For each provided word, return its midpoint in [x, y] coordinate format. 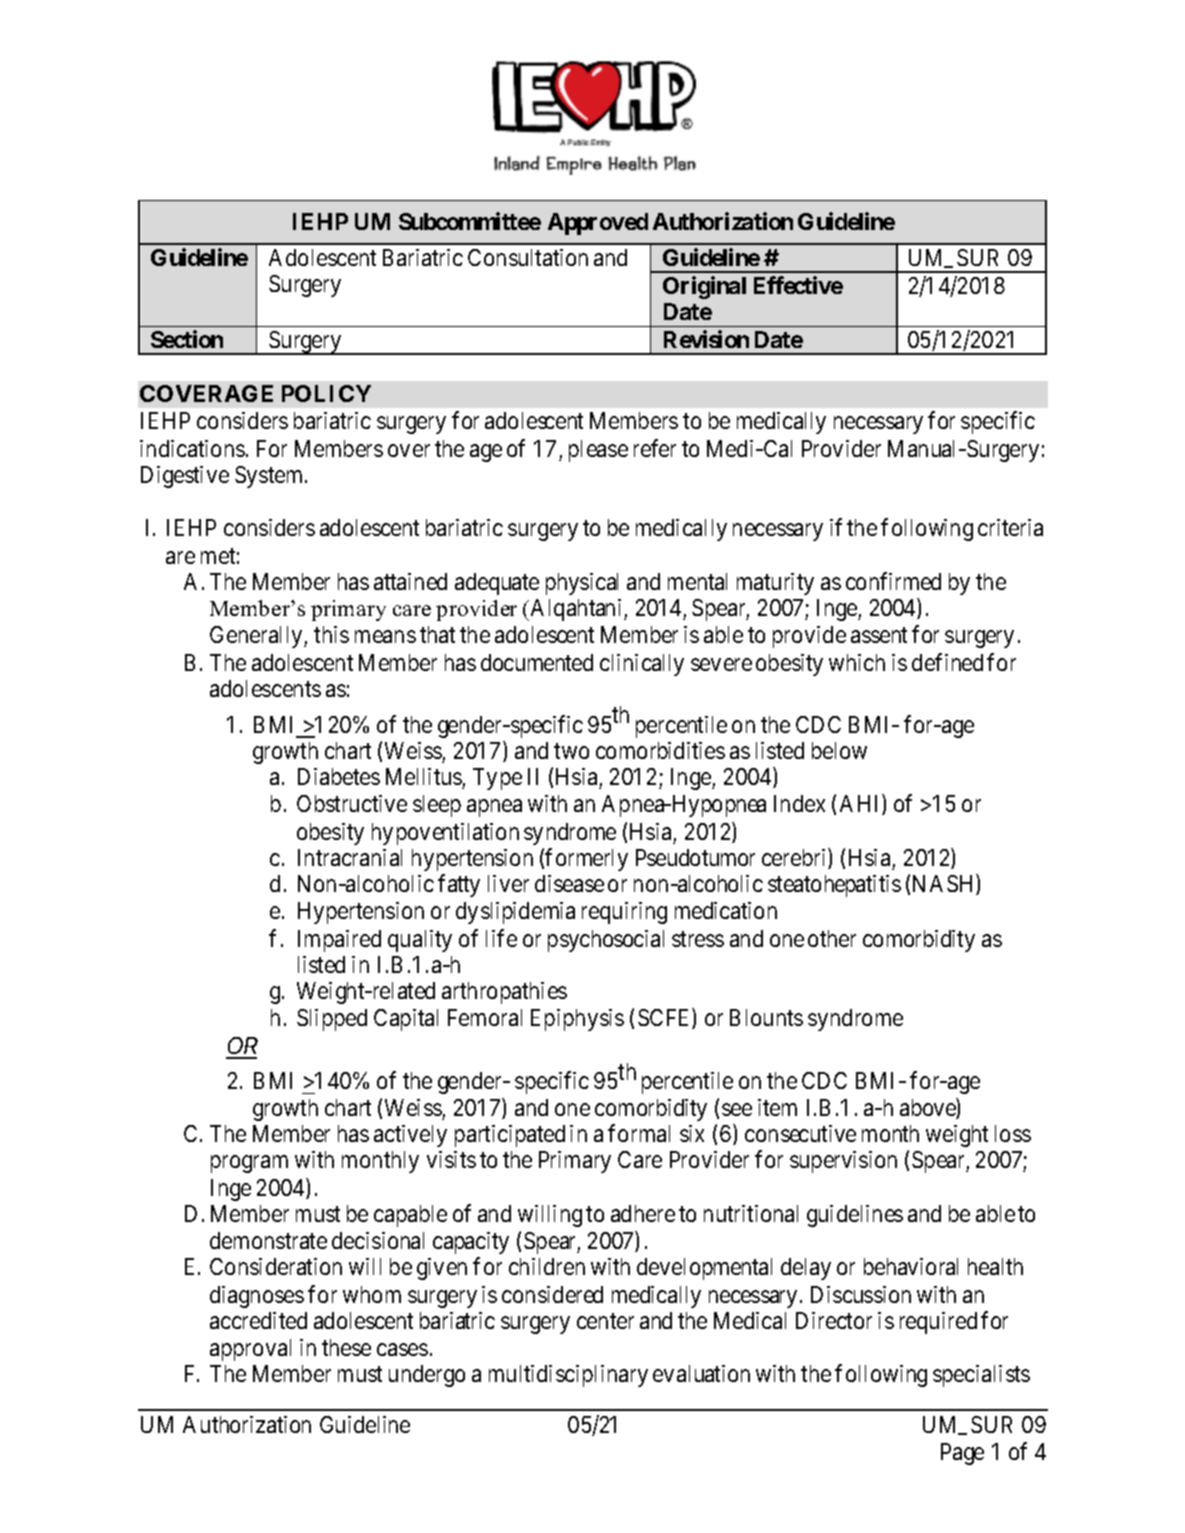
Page [962, 1454]
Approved [598, 224]
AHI [861, 804]
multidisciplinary [568, 1376]
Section [187, 339]
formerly [586, 859]
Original [704, 287]
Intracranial [350, 857]
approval [250, 1350]
